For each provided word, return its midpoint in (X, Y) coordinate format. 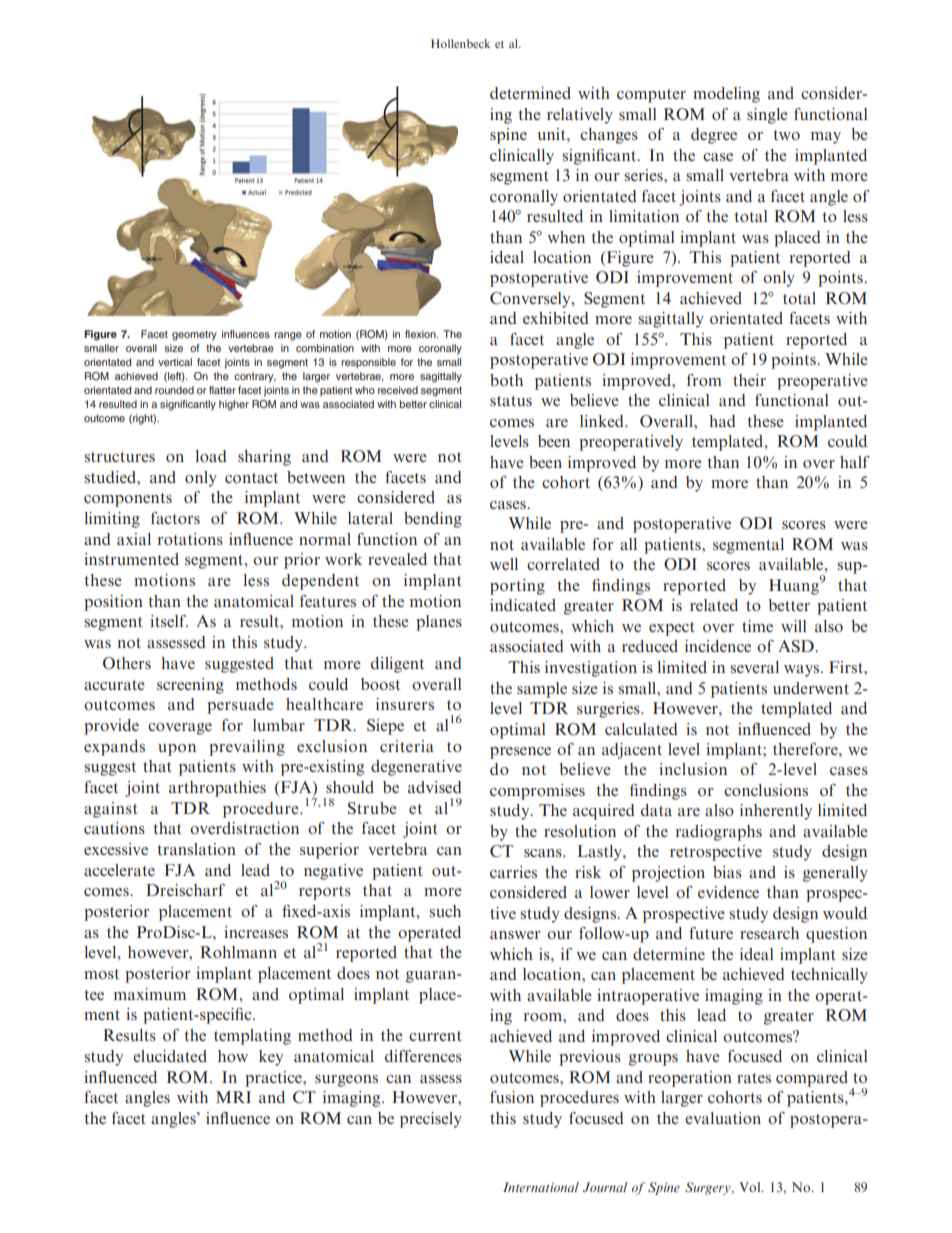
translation (196, 849)
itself (169, 621)
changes (609, 136)
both (506, 380)
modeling (726, 95)
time (757, 626)
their (749, 380)
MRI (233, 1097)
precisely (431, 1120)
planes (439, 623)
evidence (728, 892)
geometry (194, 336)
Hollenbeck (460, 43)
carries (513, 872)
